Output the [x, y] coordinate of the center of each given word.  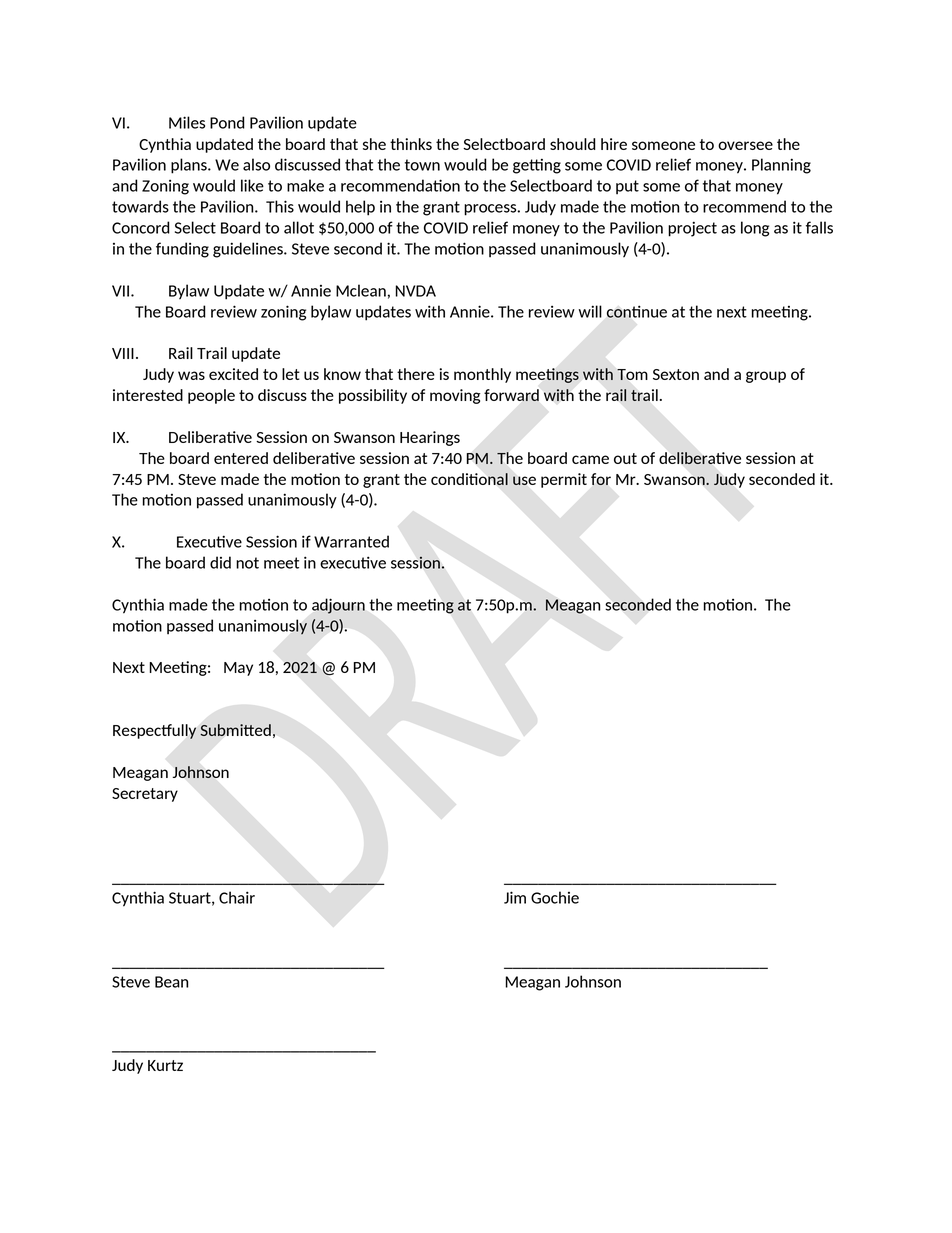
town [422, 165]
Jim [515, 897]
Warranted [351, 541]
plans [190, 166]
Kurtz [165, 1065]
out [625, 458]
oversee [745, 145]
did [220, 562]
